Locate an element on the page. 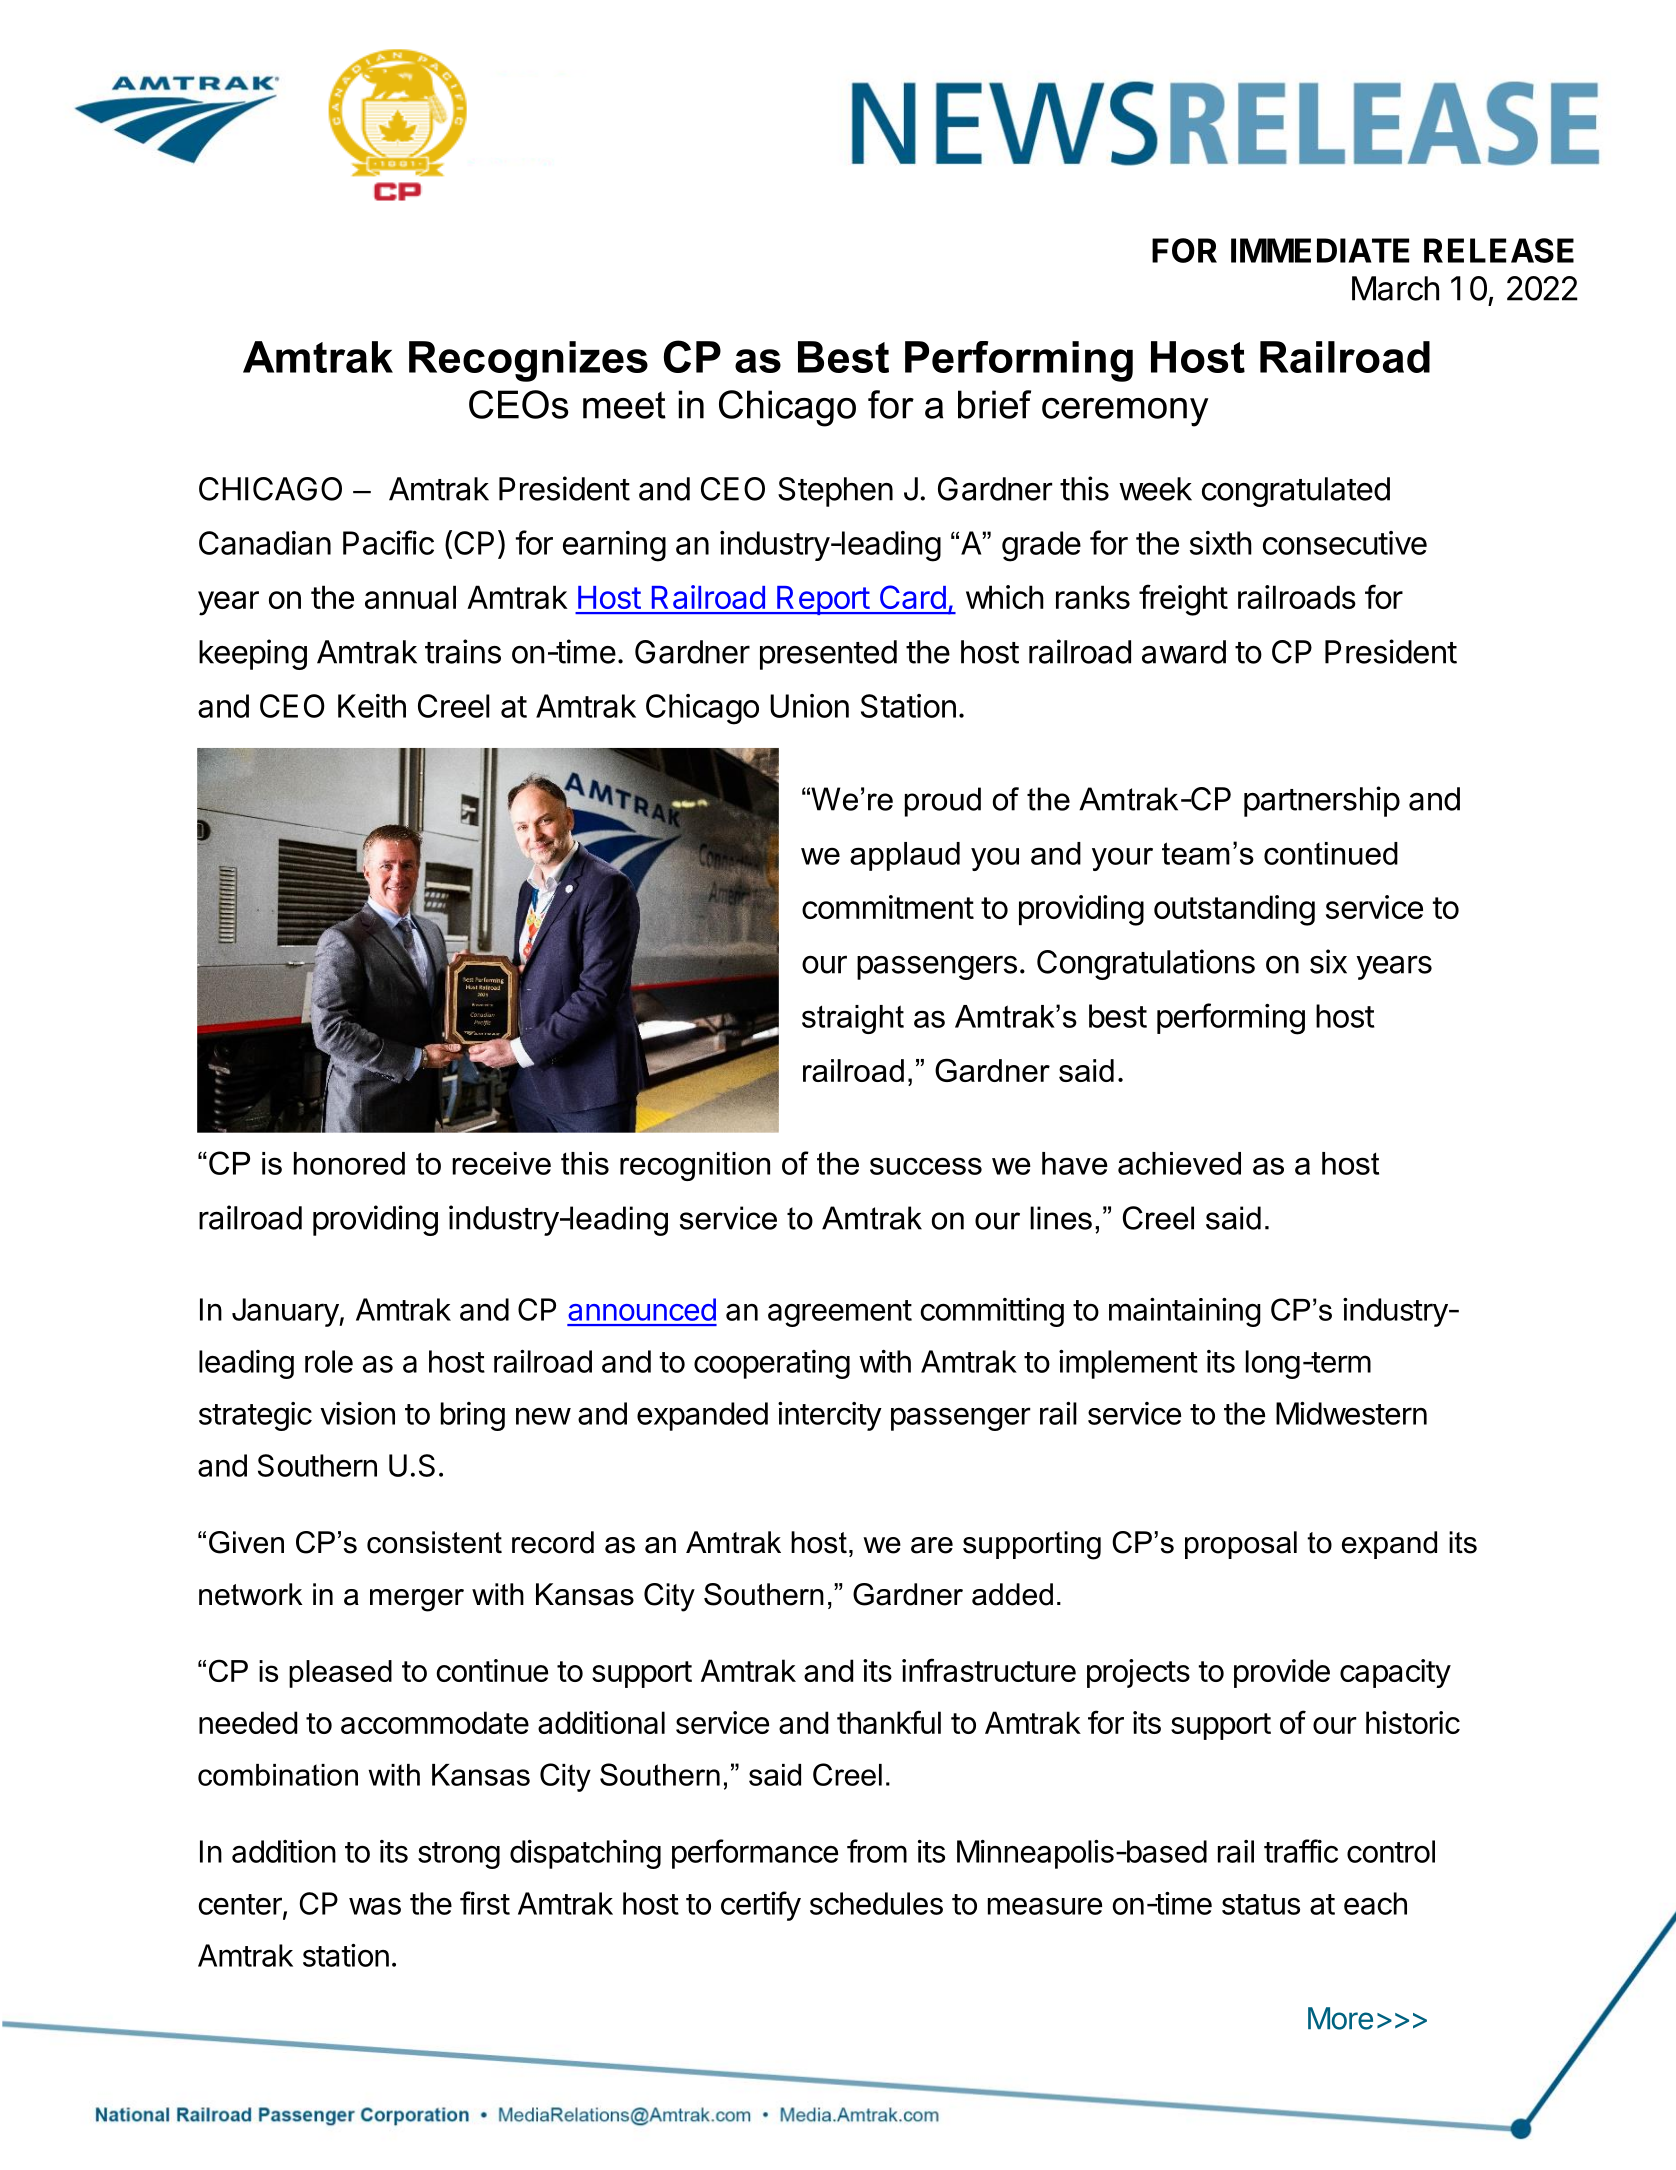  success is located at coordinates (926, 1166).
